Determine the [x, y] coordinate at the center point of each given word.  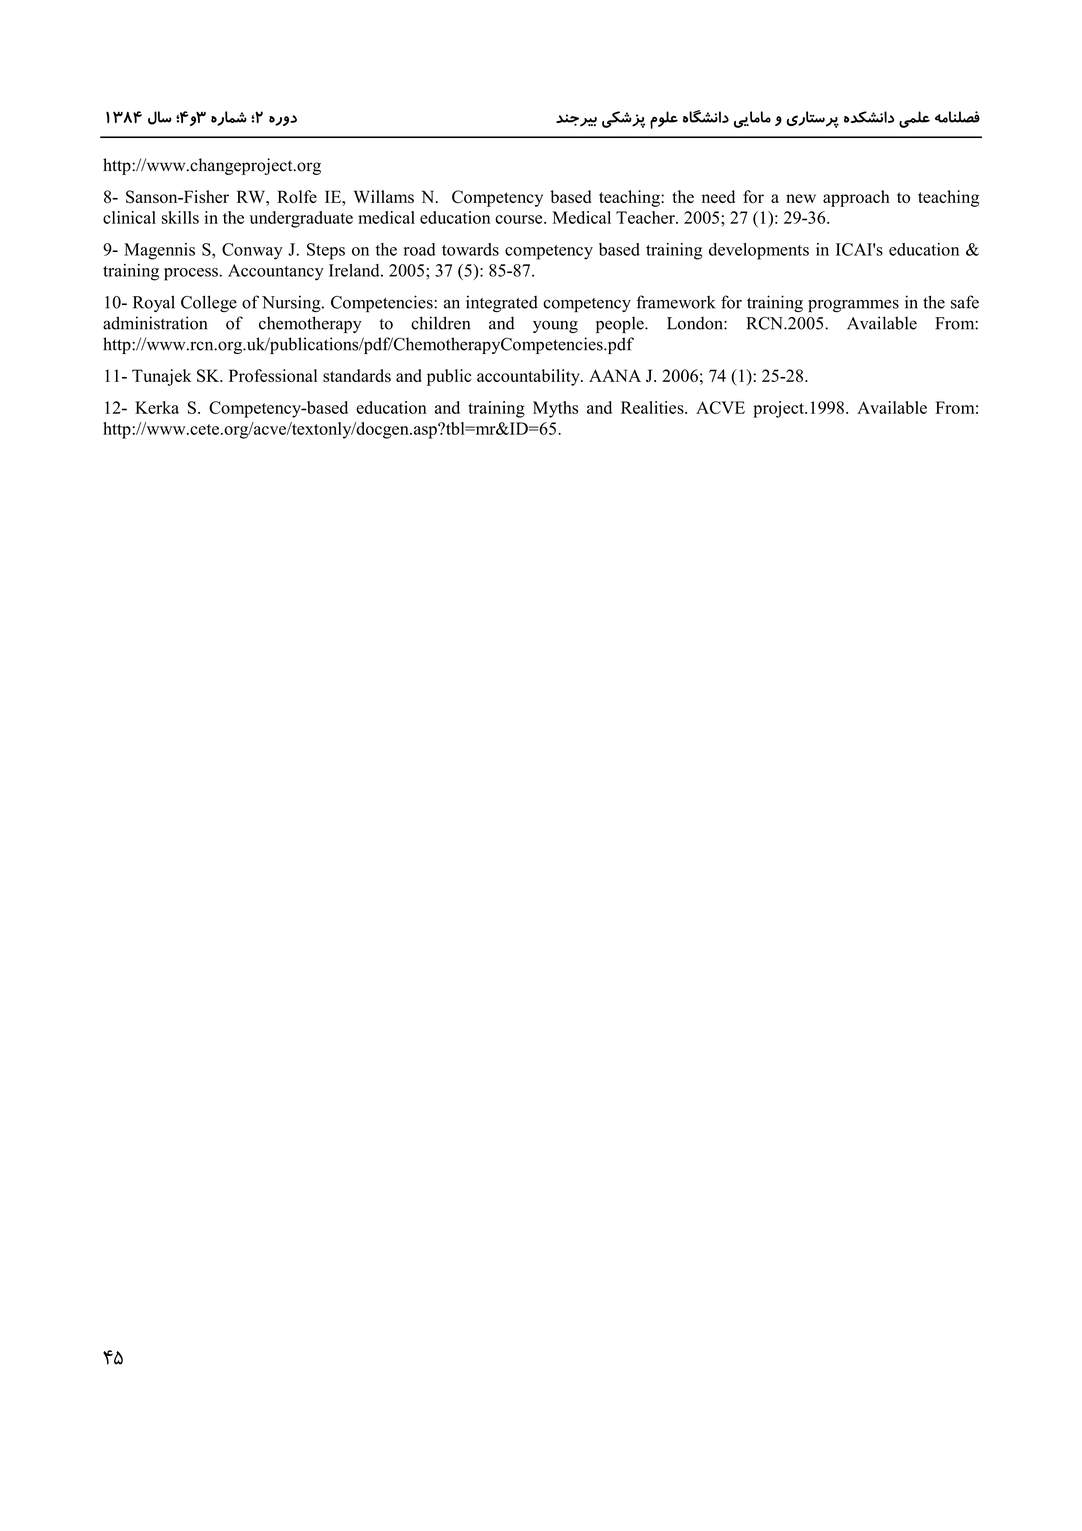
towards [470, 249]
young [555, 326]
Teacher [646, 217]
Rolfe [297, 197]
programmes [853, 306]
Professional [273, 375]
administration [155, 323]
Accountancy [276, 272]
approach [856, 198]
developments [759, 251]
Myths [555, 409]
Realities [653, 407]
